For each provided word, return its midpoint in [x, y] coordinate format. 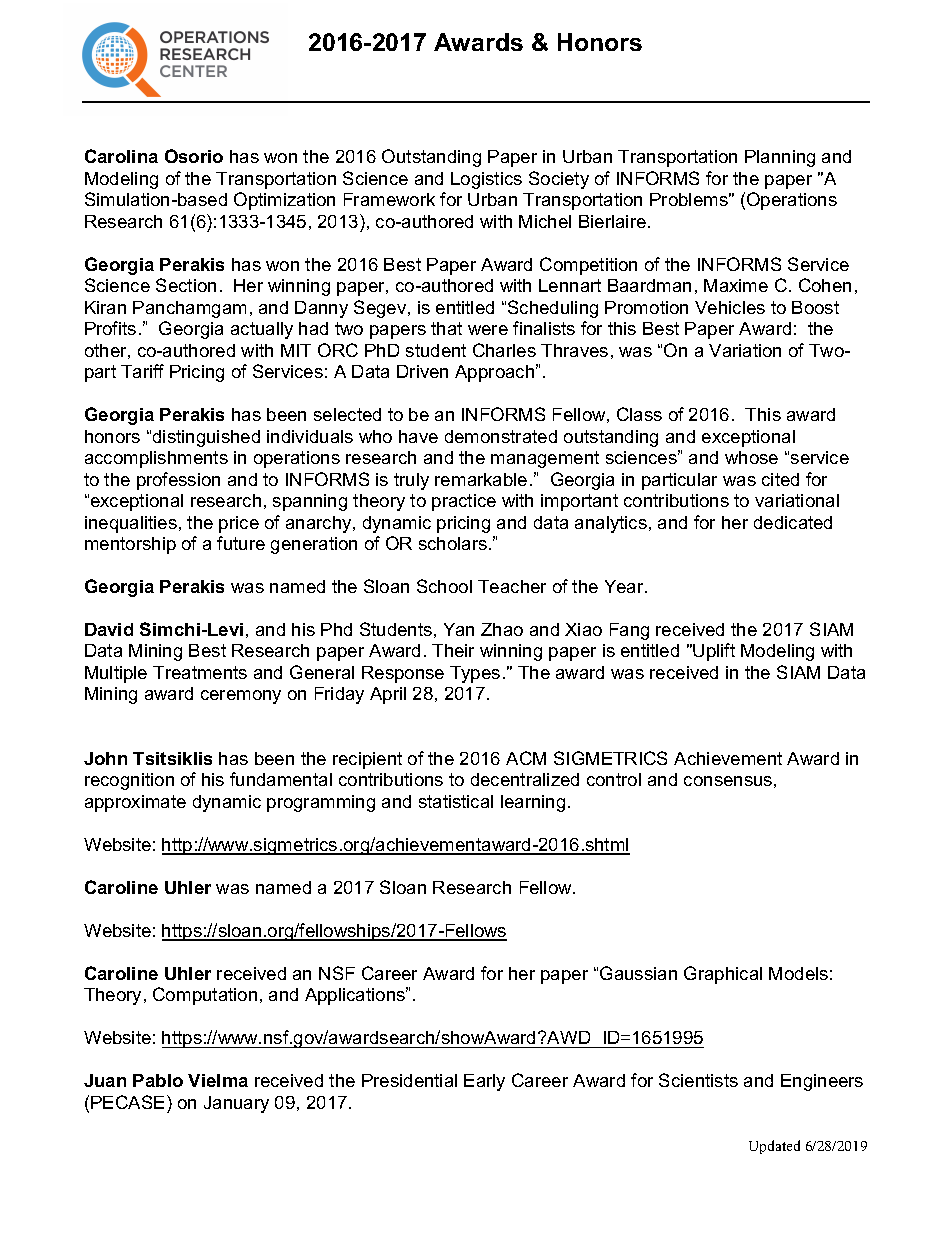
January [236, 1104]
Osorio [194, 156]
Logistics [486, 180]
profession [178, 481]
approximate [135, 803]
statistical [456, 801]
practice [464, 502]
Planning [780, 158]
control [614, 779]
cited [780, 479]
